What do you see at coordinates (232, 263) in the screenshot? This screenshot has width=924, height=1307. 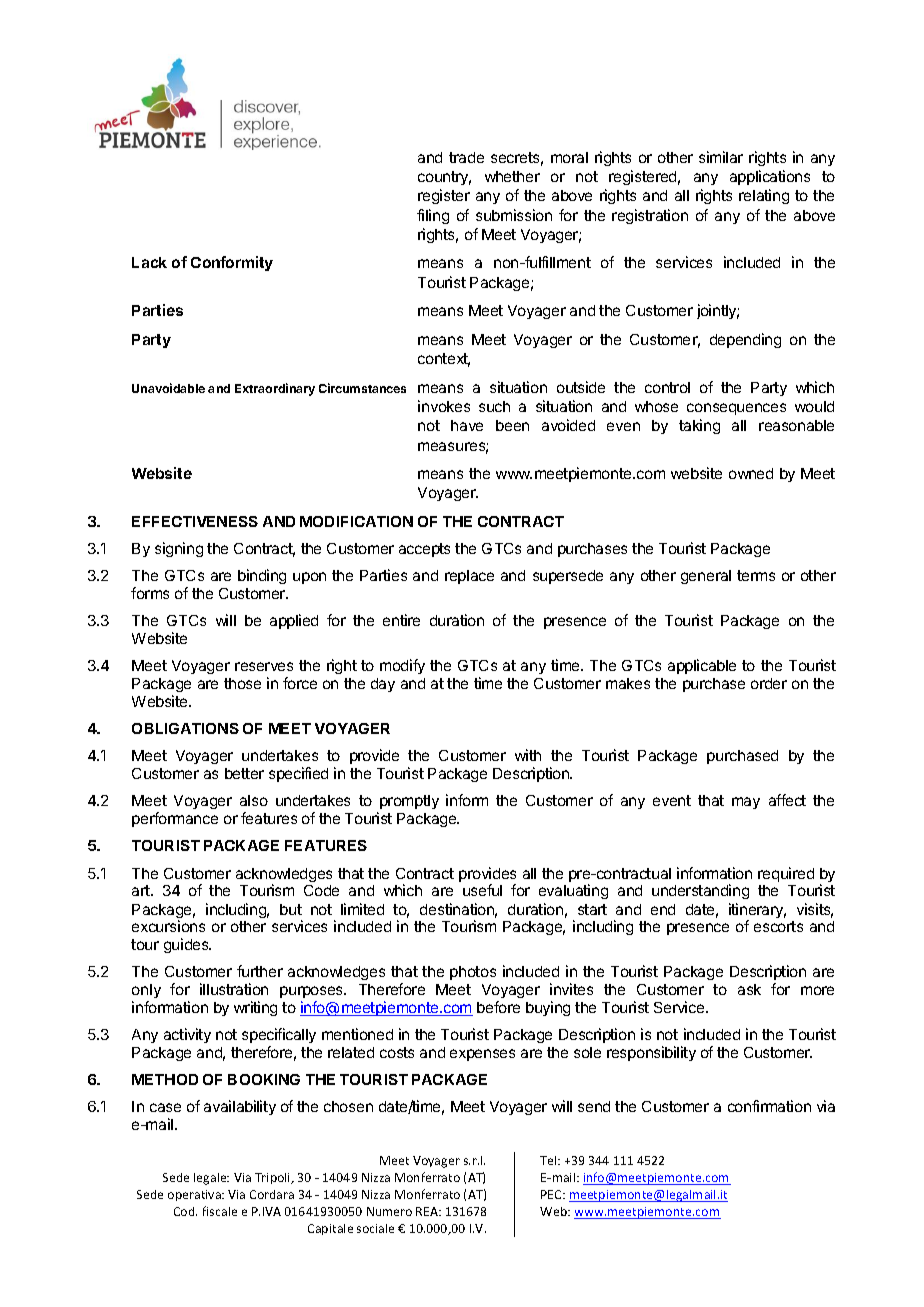 I see `Conformity` at bounding box center [232, 263].
